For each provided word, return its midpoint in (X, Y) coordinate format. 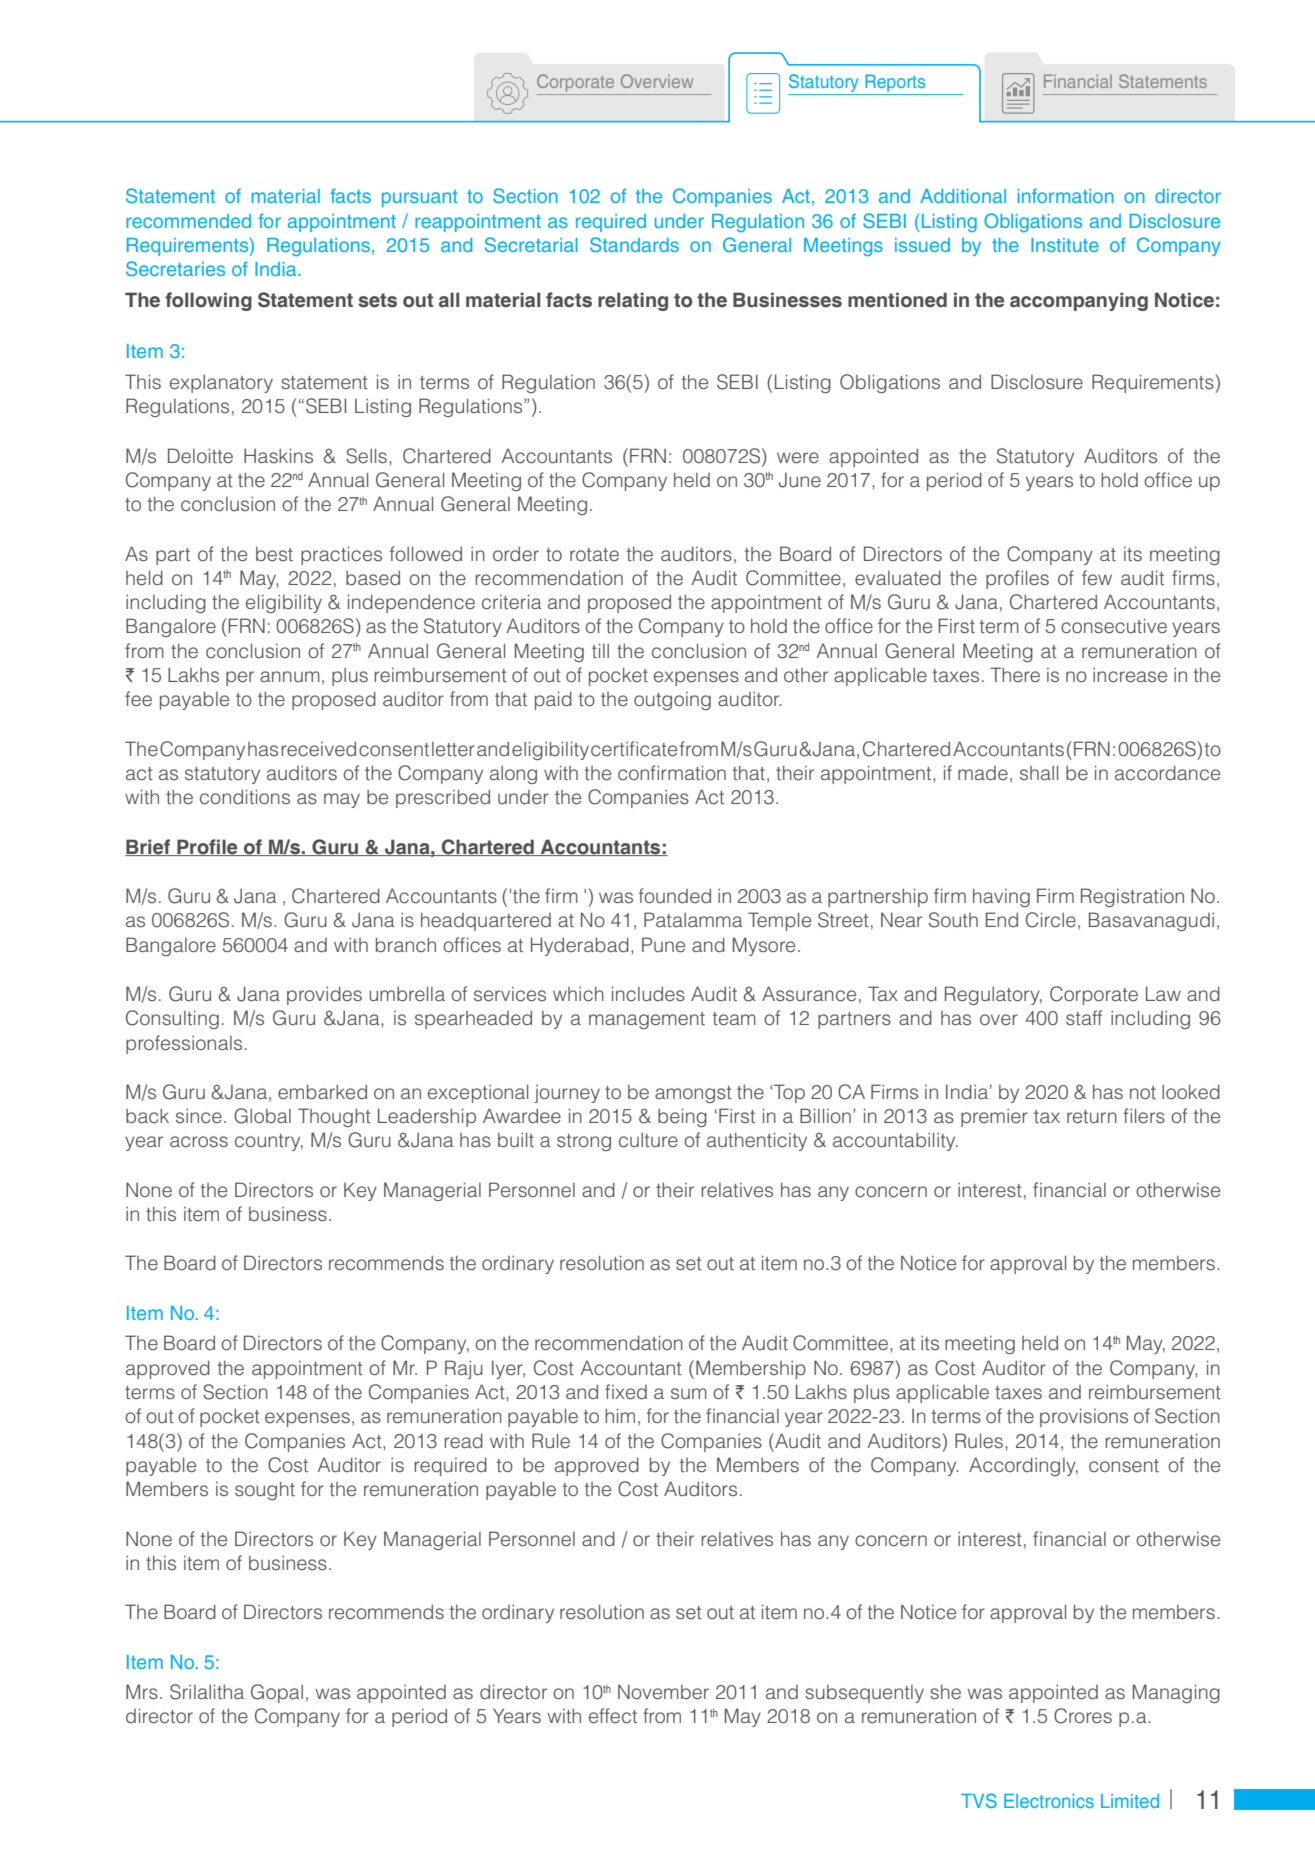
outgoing (672, 701)
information (1066, 195)
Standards (634, 244)
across (199, 1142)
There (1015, 675)
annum (290, 676)
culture (648, 1140)
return (1092, 1117)
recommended (188, 221)
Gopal (277, 1693)
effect (613, 1716)
